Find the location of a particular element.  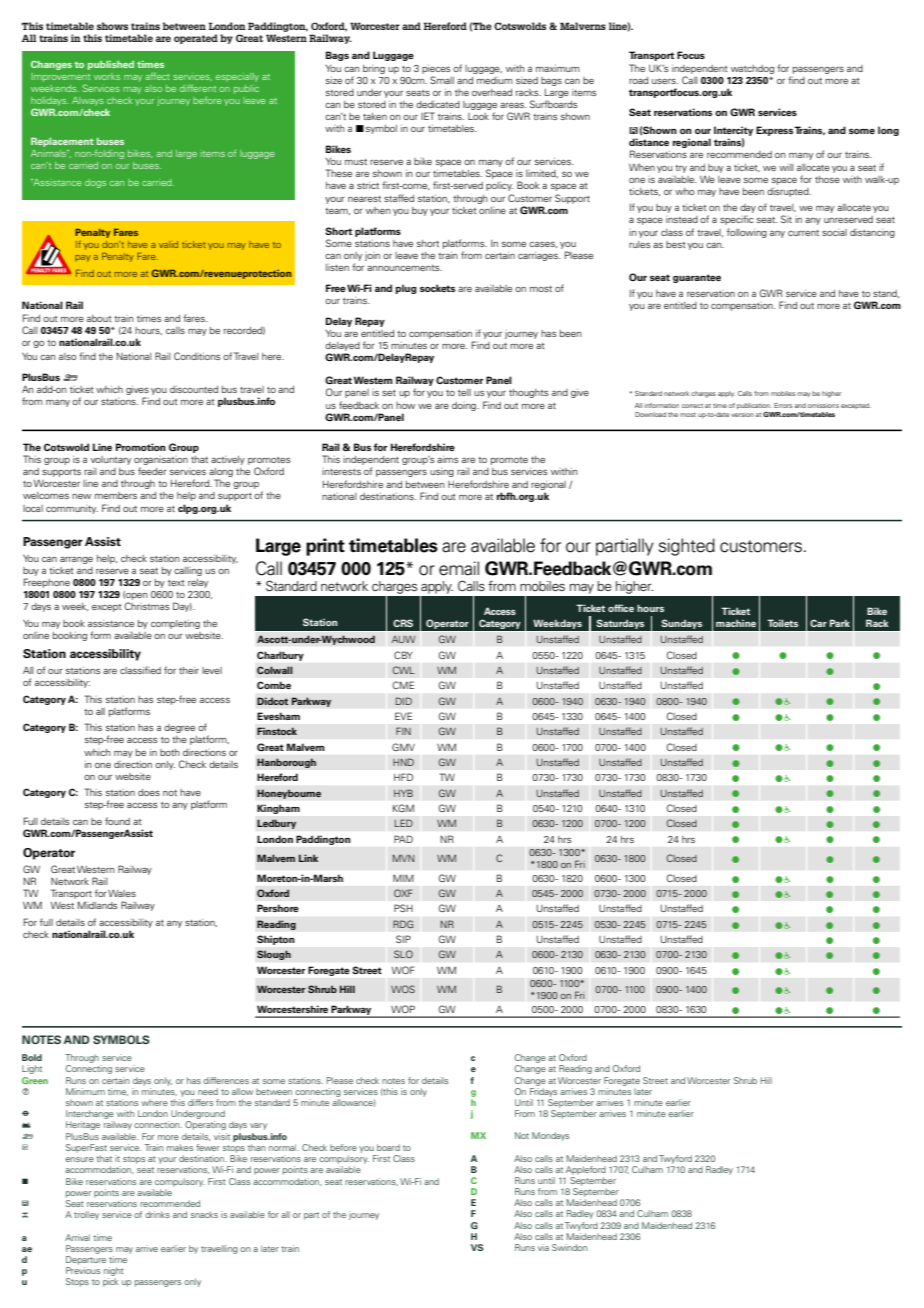

HFD is located at coordinates (403, 777).
